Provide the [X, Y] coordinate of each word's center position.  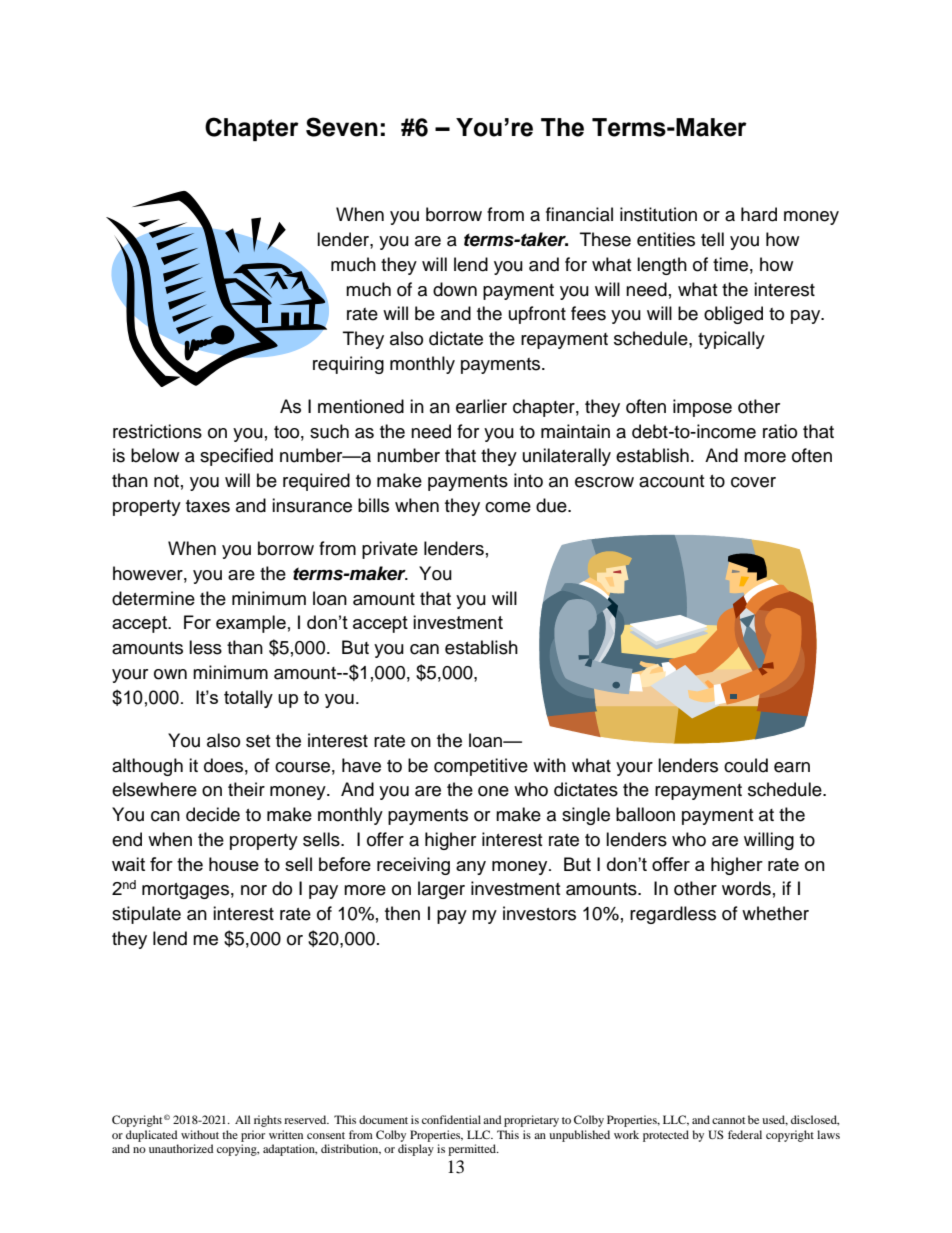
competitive [481, 767]
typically [731, 340]
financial [579, 214]
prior [253, 1136]
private [390, 550]
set [258, 741]
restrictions [157, 431]
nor [254, 890]
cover [753, 482]
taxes [208, 506]
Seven [342, 127]
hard [759, 214]
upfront [537, 315]
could [746, 765]
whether [775, 913]
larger [441, 890]
